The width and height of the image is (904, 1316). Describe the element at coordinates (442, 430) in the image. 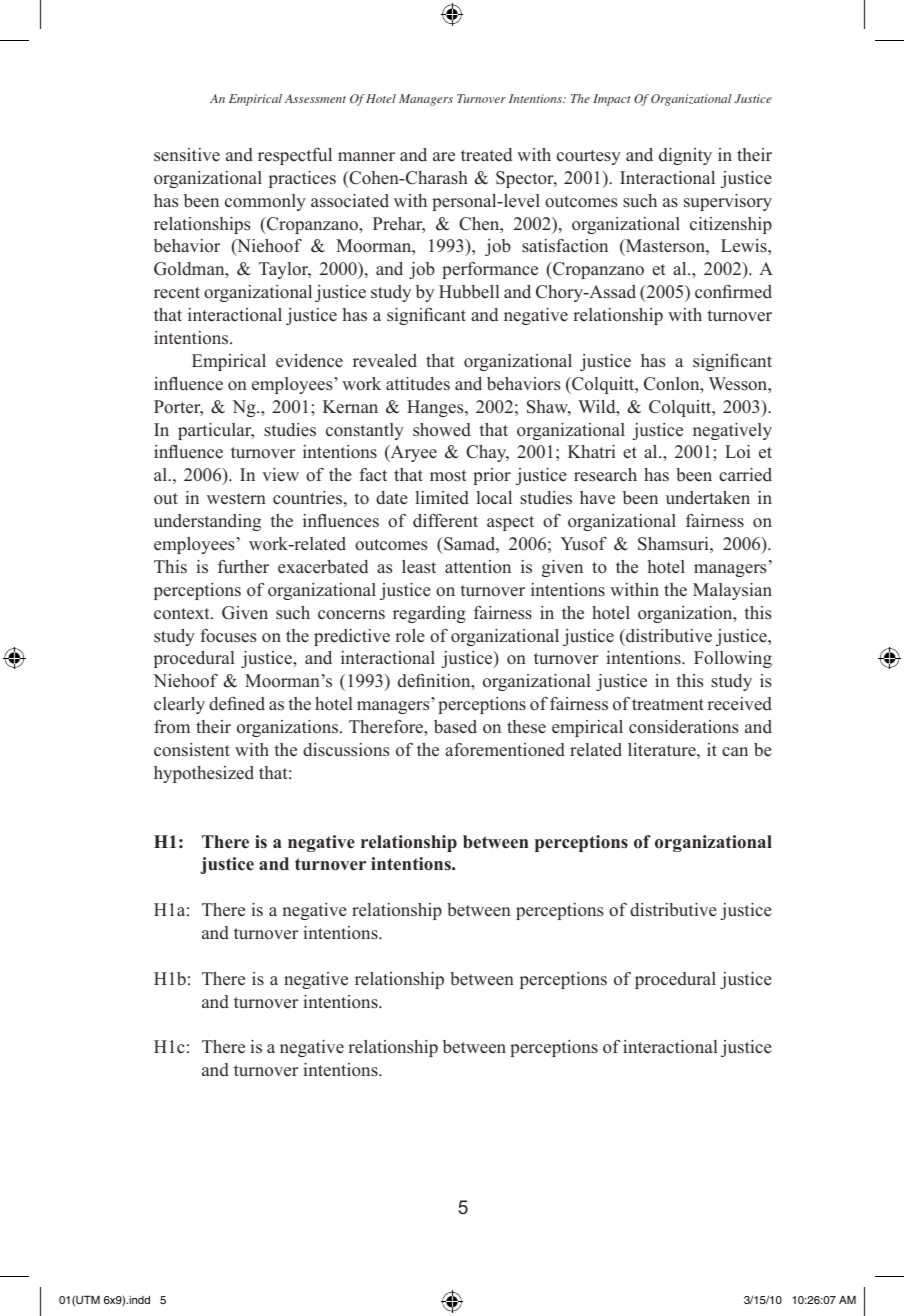

I see `showed` at that location.
